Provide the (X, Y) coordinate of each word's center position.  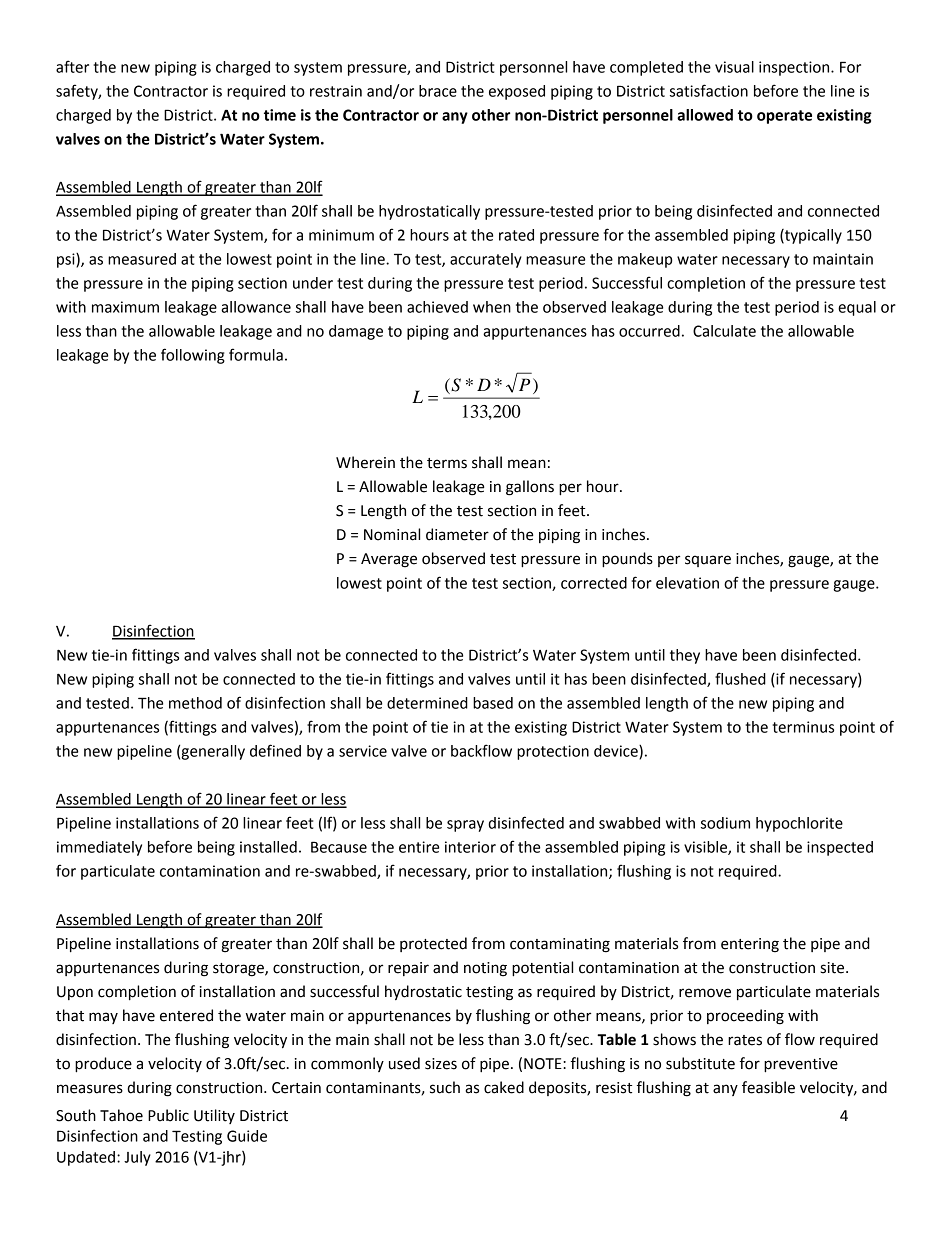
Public (168, 1115)
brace (438, 91)
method (195, 703)
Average (389, 560)
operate (784, 117)
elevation (687, 583)
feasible (768, 1087)
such (445, 1087)
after (72, 66)
